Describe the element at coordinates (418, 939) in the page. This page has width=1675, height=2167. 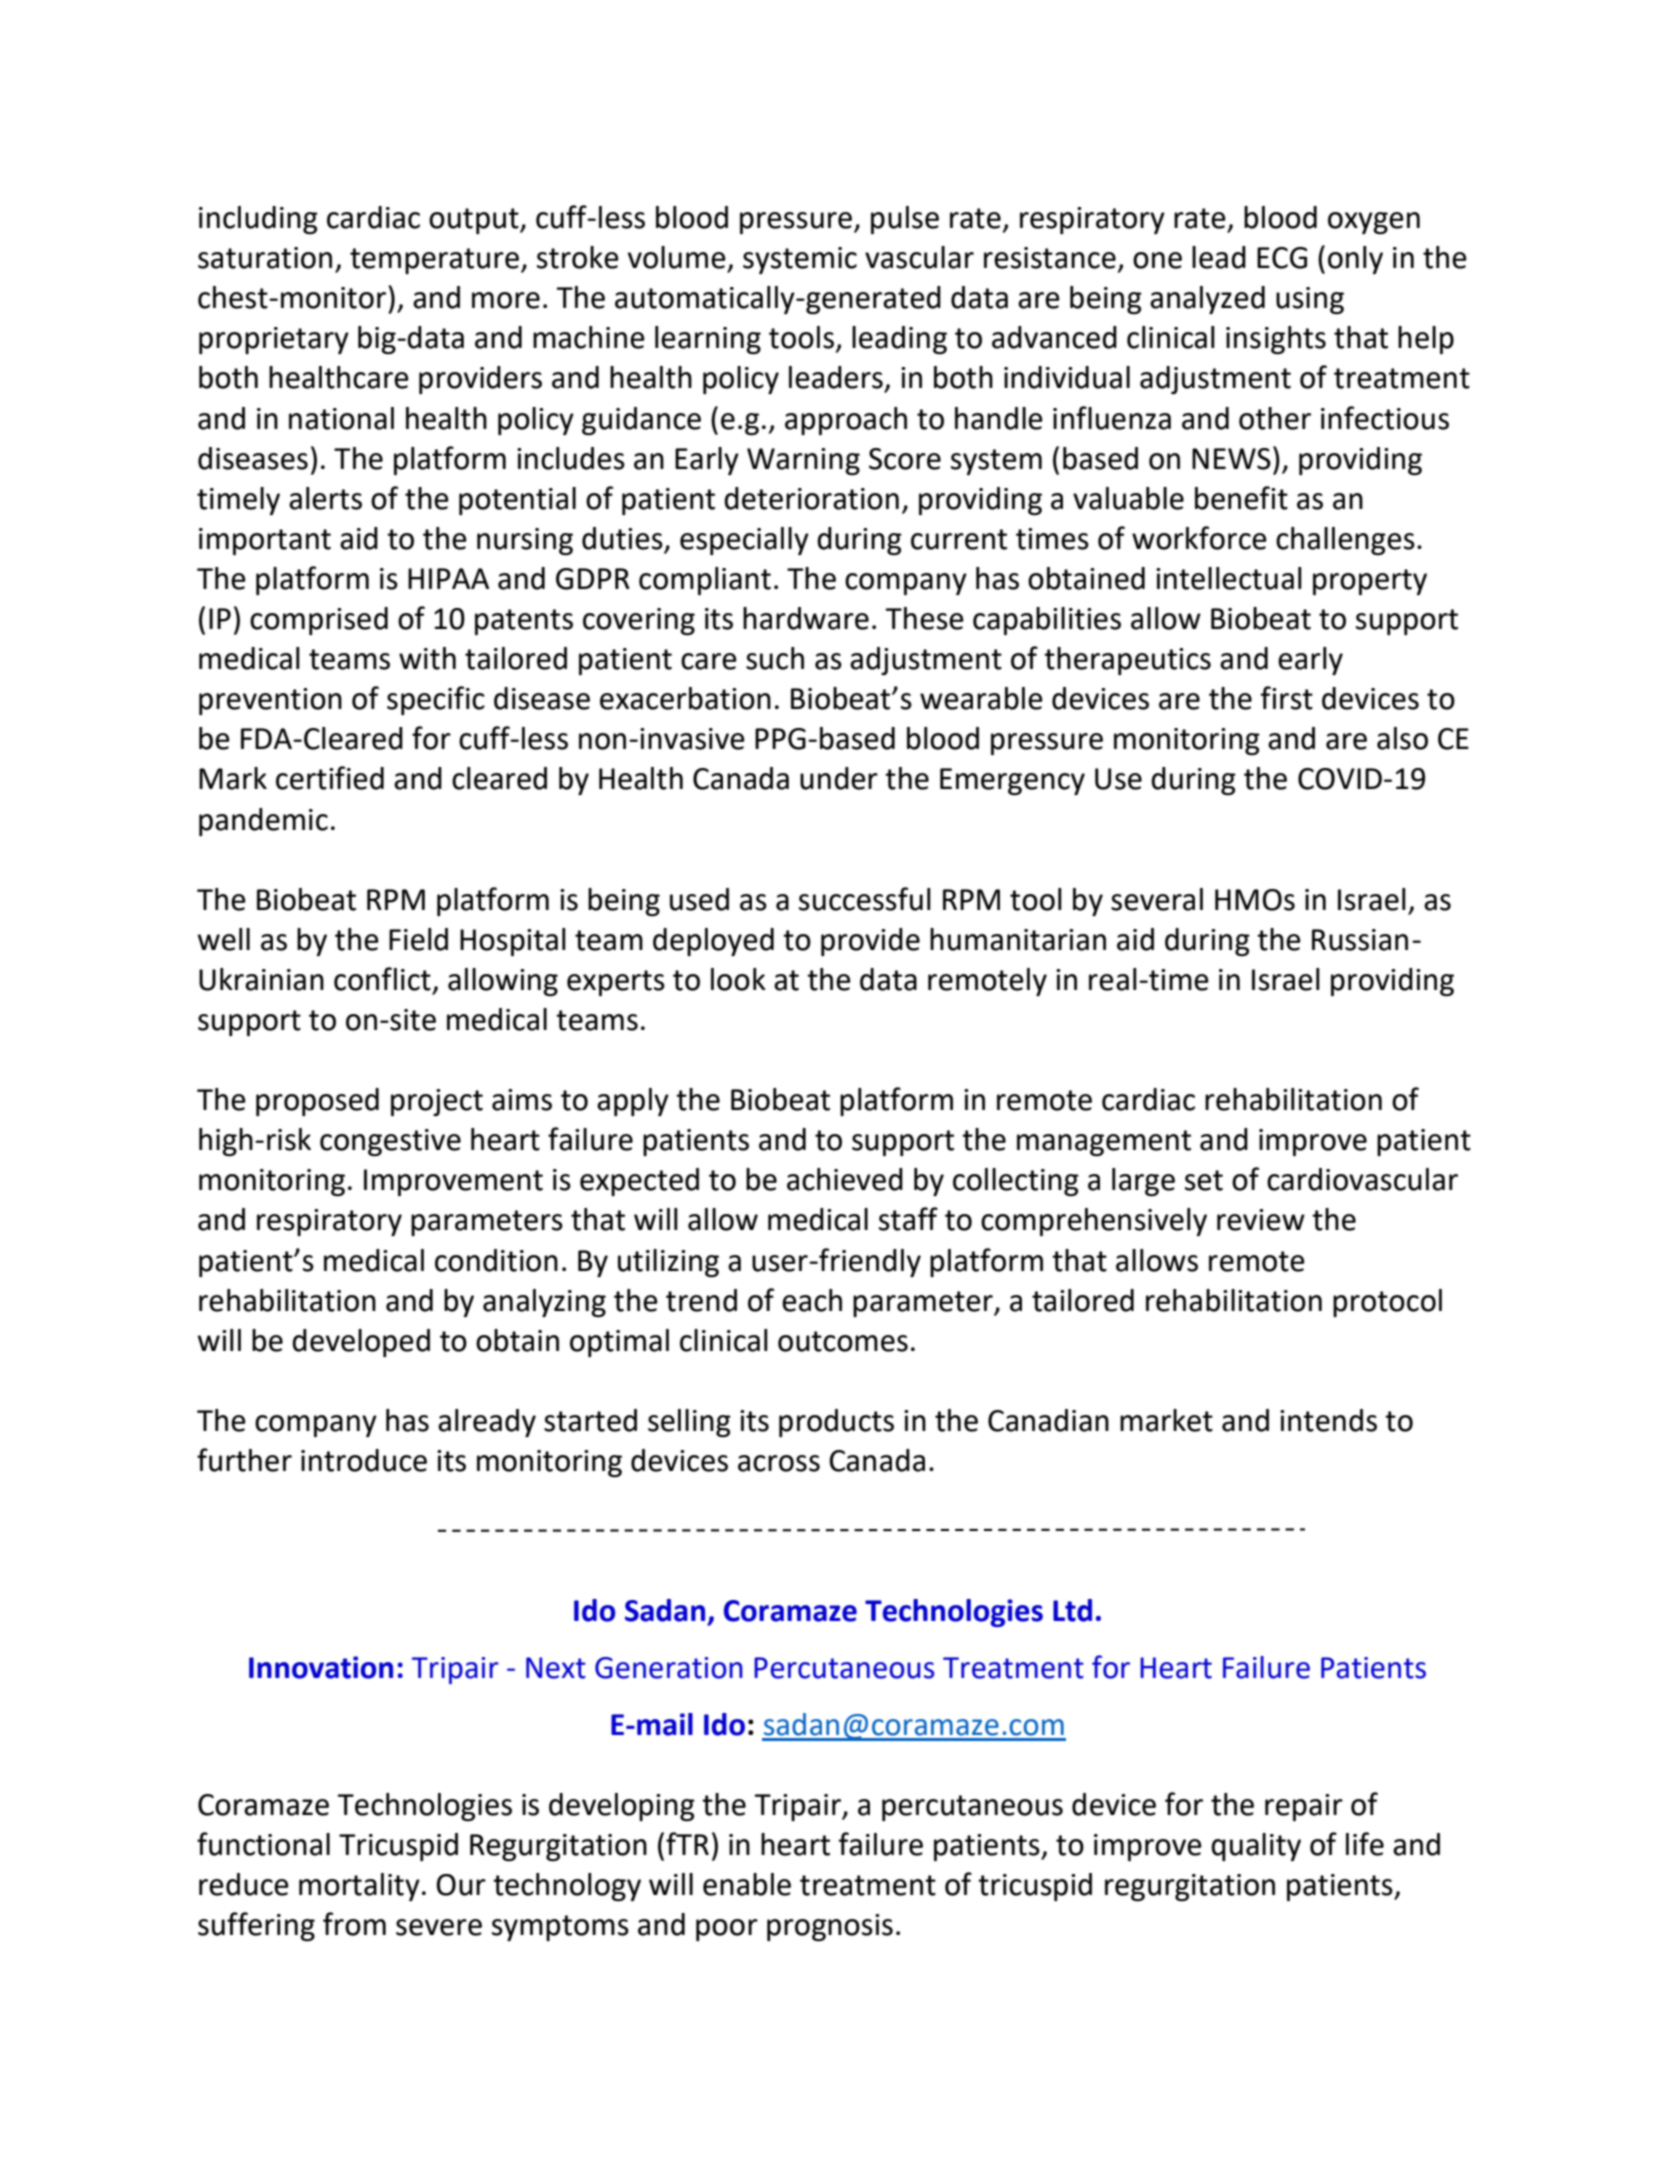
I see `Field` at that location.
